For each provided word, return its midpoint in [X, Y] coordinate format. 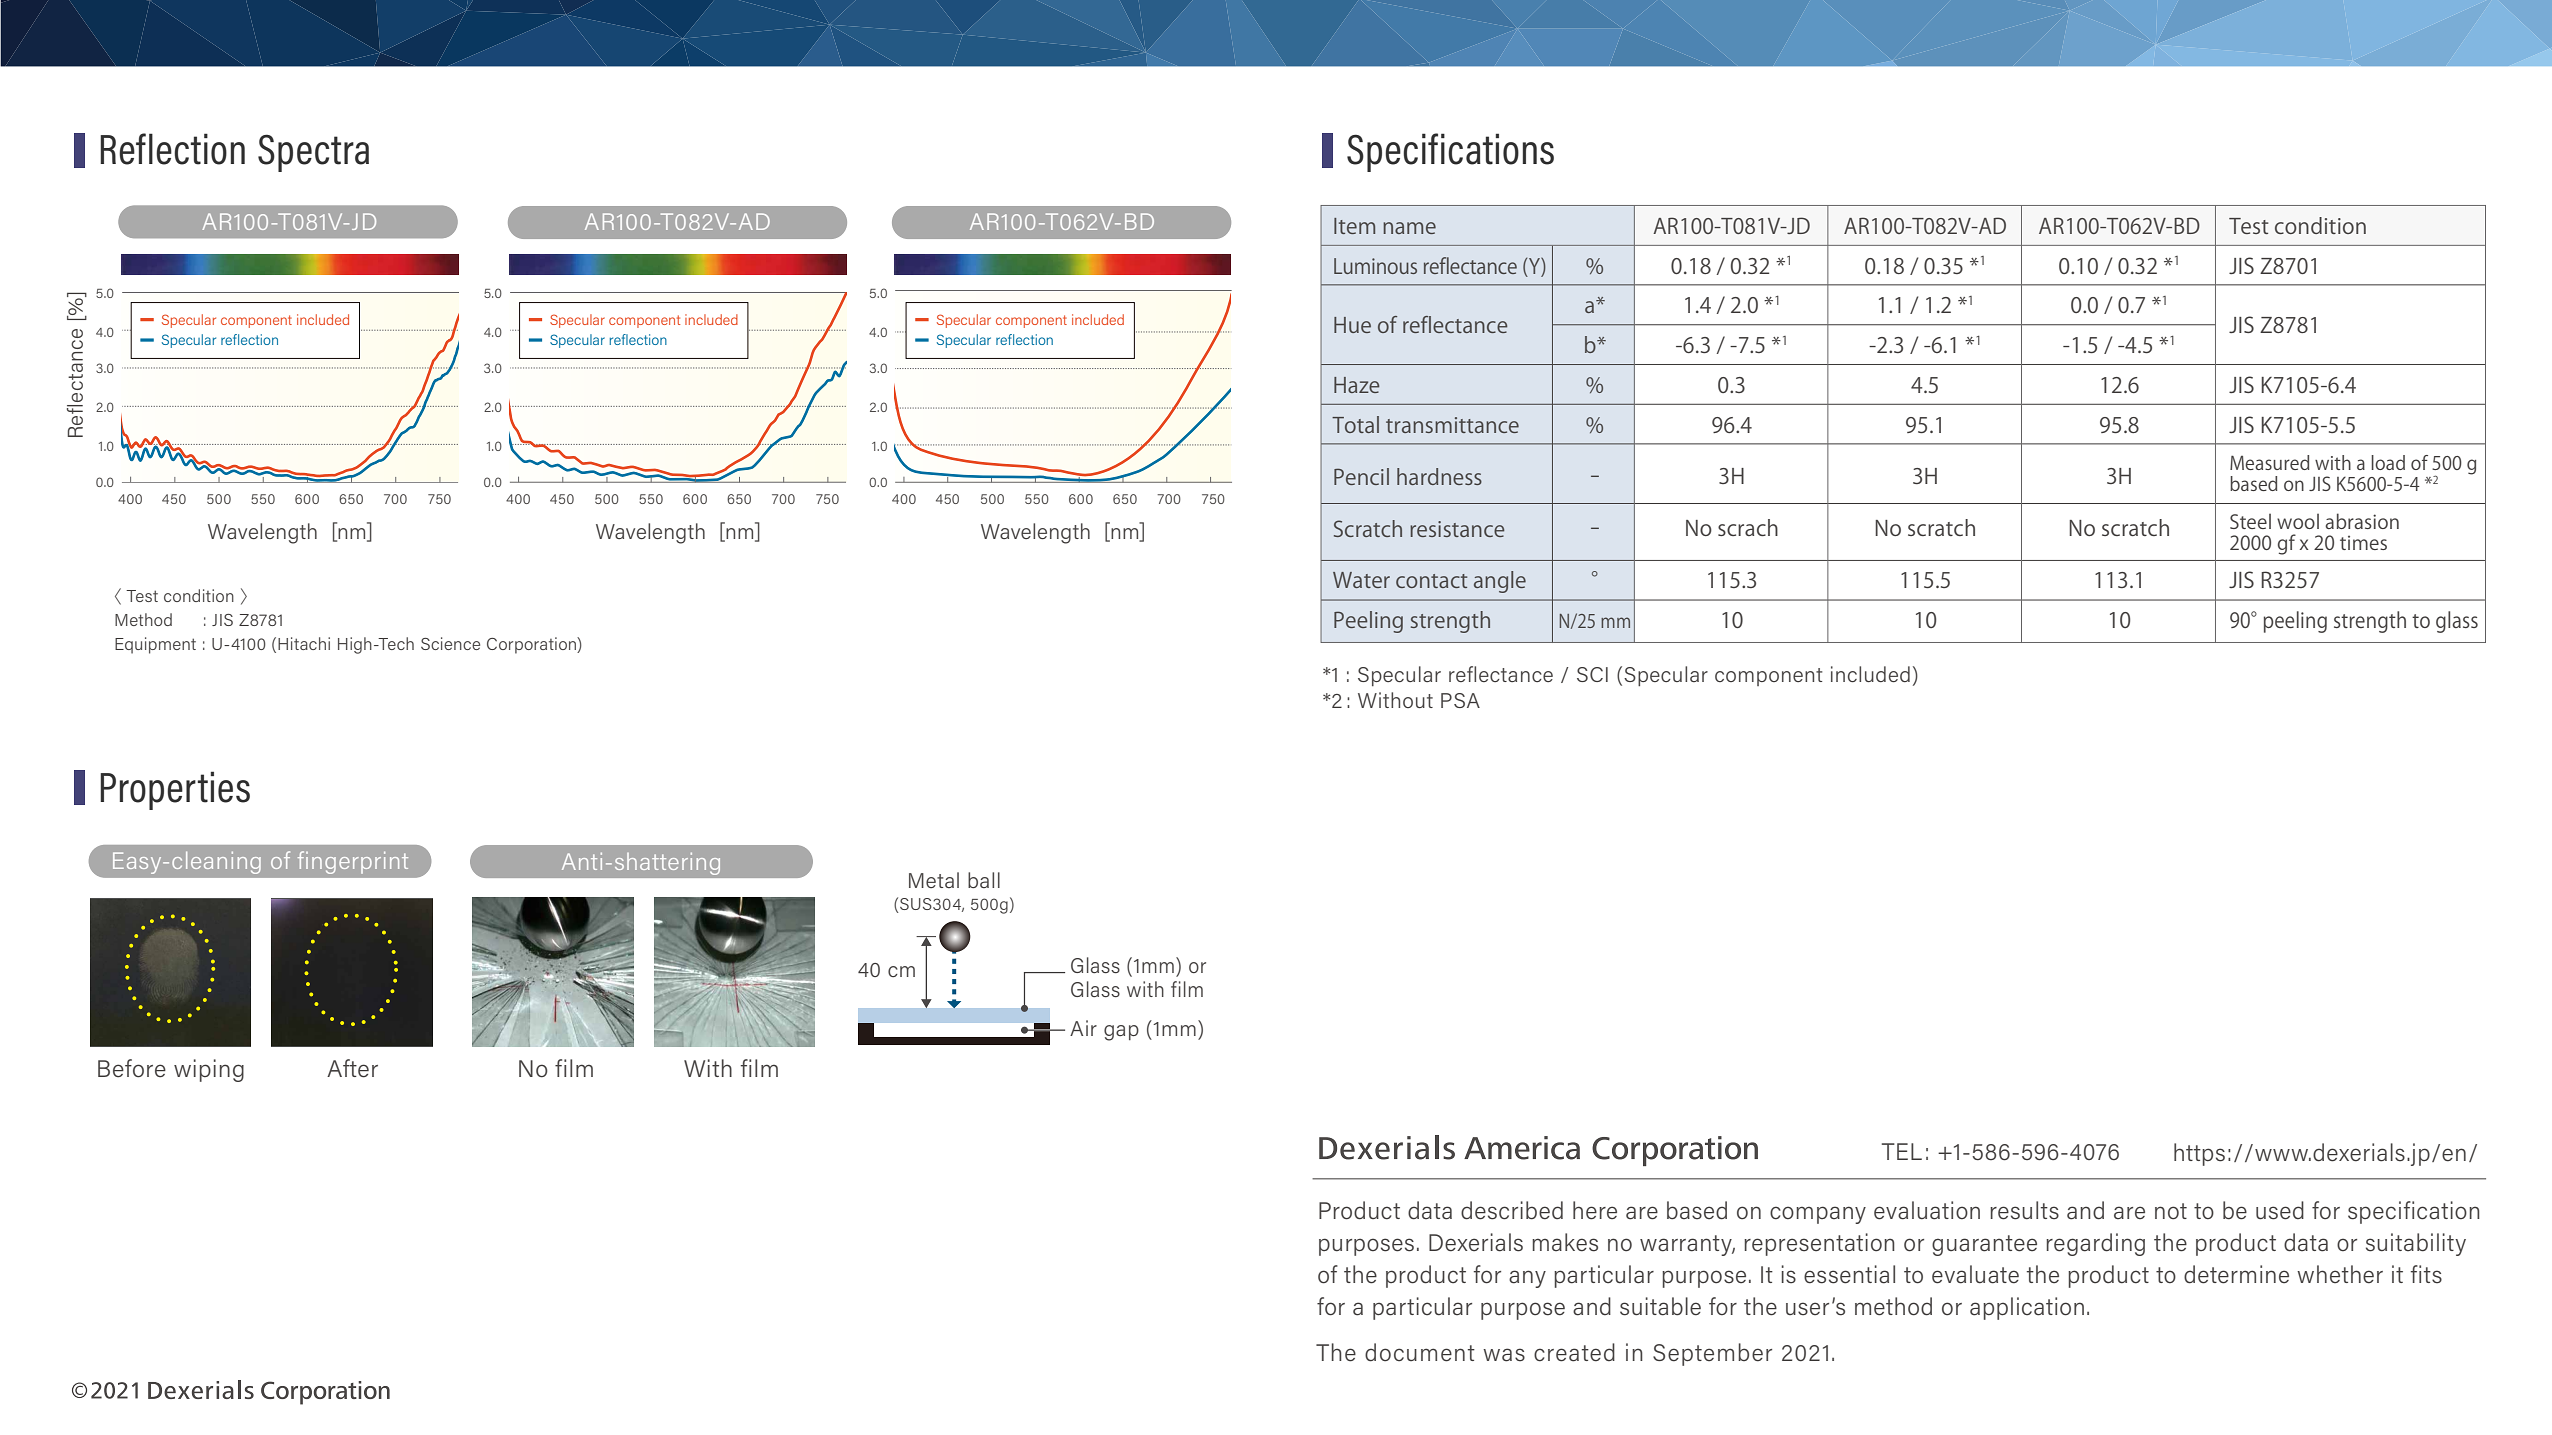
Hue [1352, 325]
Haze [1356, 385]
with [2333, 462]
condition [2320, 225]
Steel [2250, 521]
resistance [1457, 529]
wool [2298, 521]
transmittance [1452, 425]
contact [1431, 581]
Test [2249, 226]
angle [1500, 582]
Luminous [1375, 266]
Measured [2269, 462]
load [2388, 462]
